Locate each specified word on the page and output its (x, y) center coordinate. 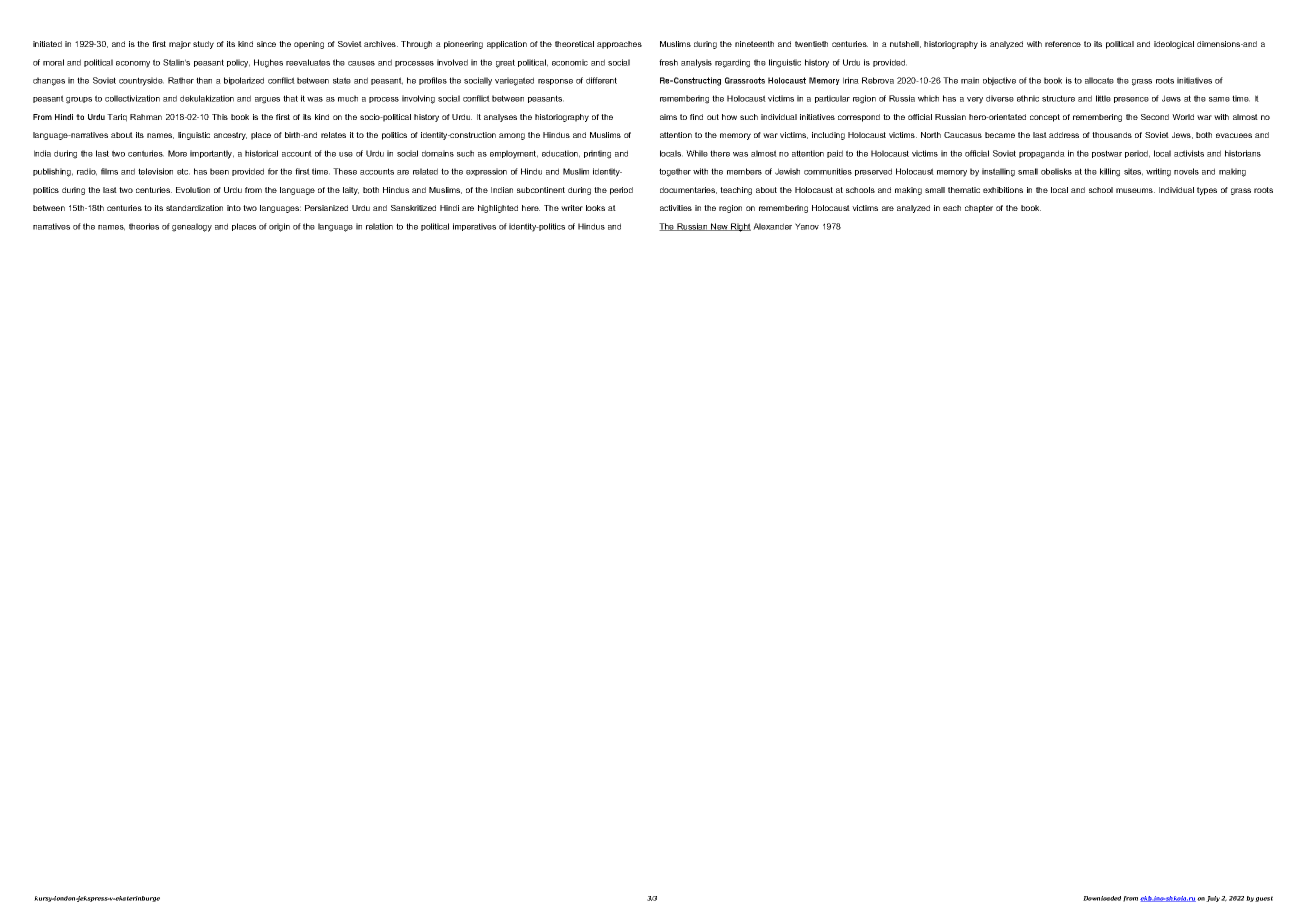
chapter (979, 209)
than (204, 80)
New (719, 227)
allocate (1099, 80)
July (1213, 899)
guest (1264, 899)
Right (740, 227)
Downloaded (1102, 898)
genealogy (192, 227)
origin (279, 227)
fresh (668, 62)
